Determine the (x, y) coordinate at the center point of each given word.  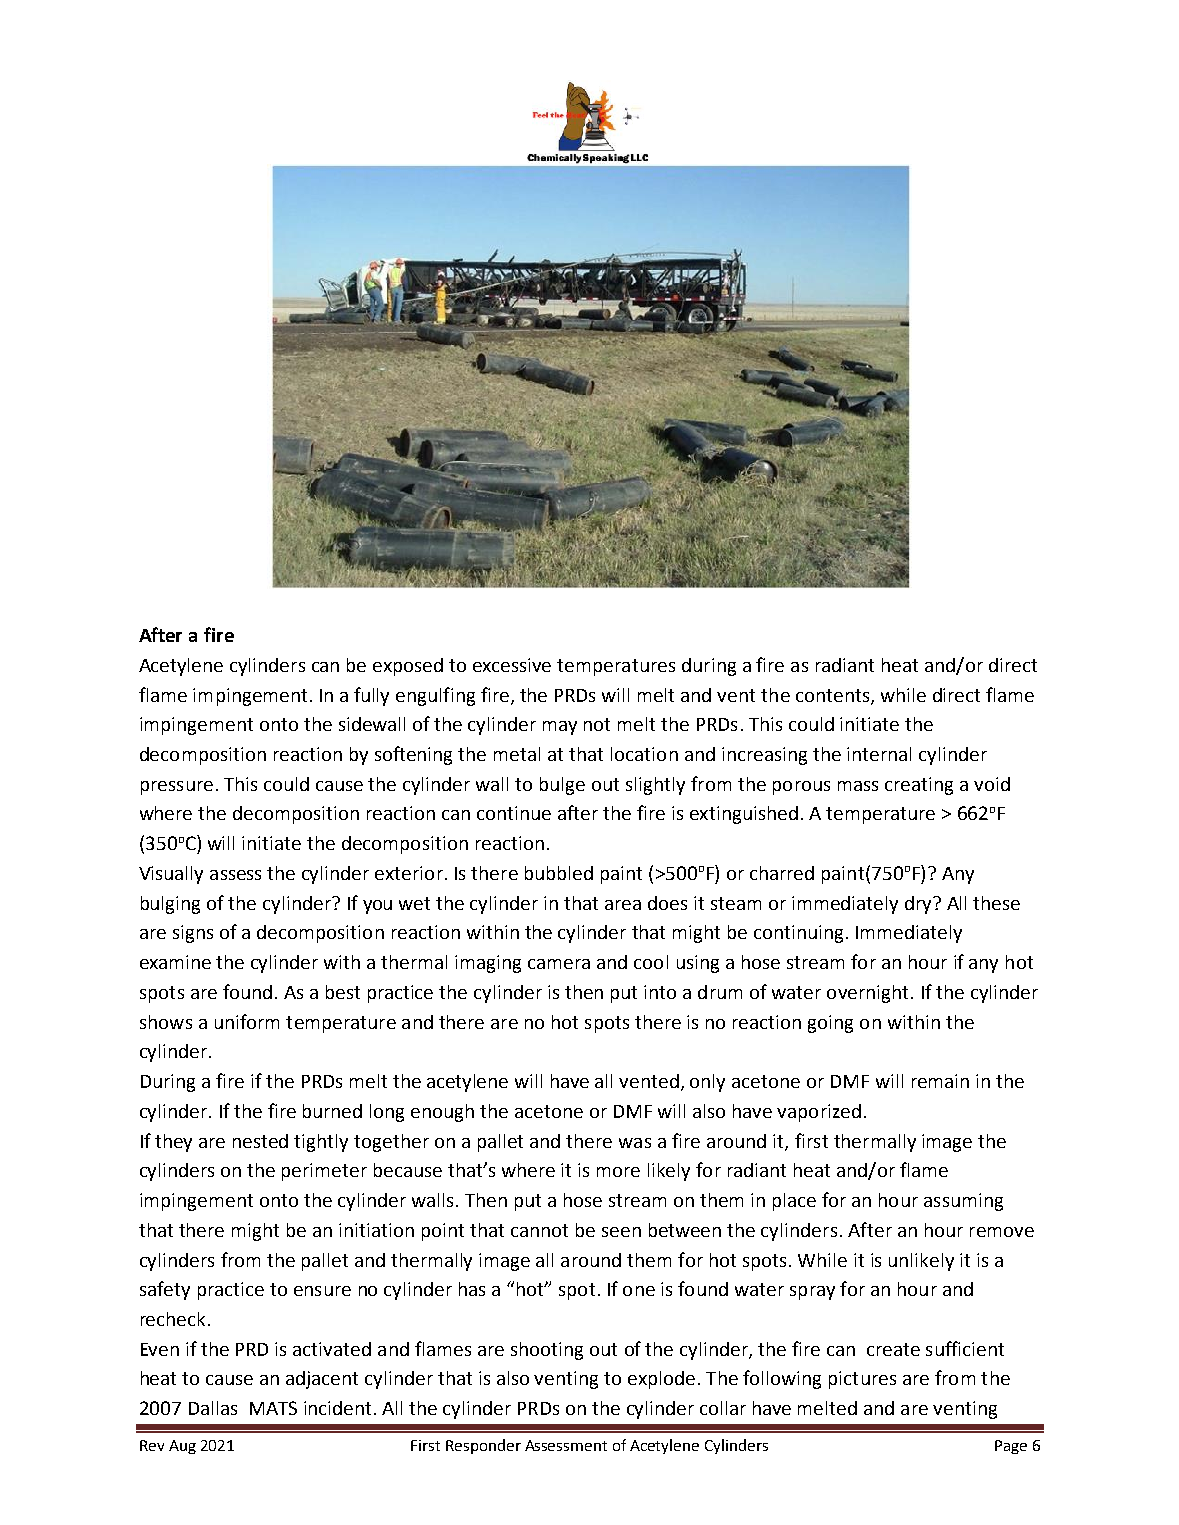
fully (371, 696)
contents (834, 696)
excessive (512, 665)
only (707, 1083)
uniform (247, 1021)
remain (940, 1081)
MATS (273, 1408)
